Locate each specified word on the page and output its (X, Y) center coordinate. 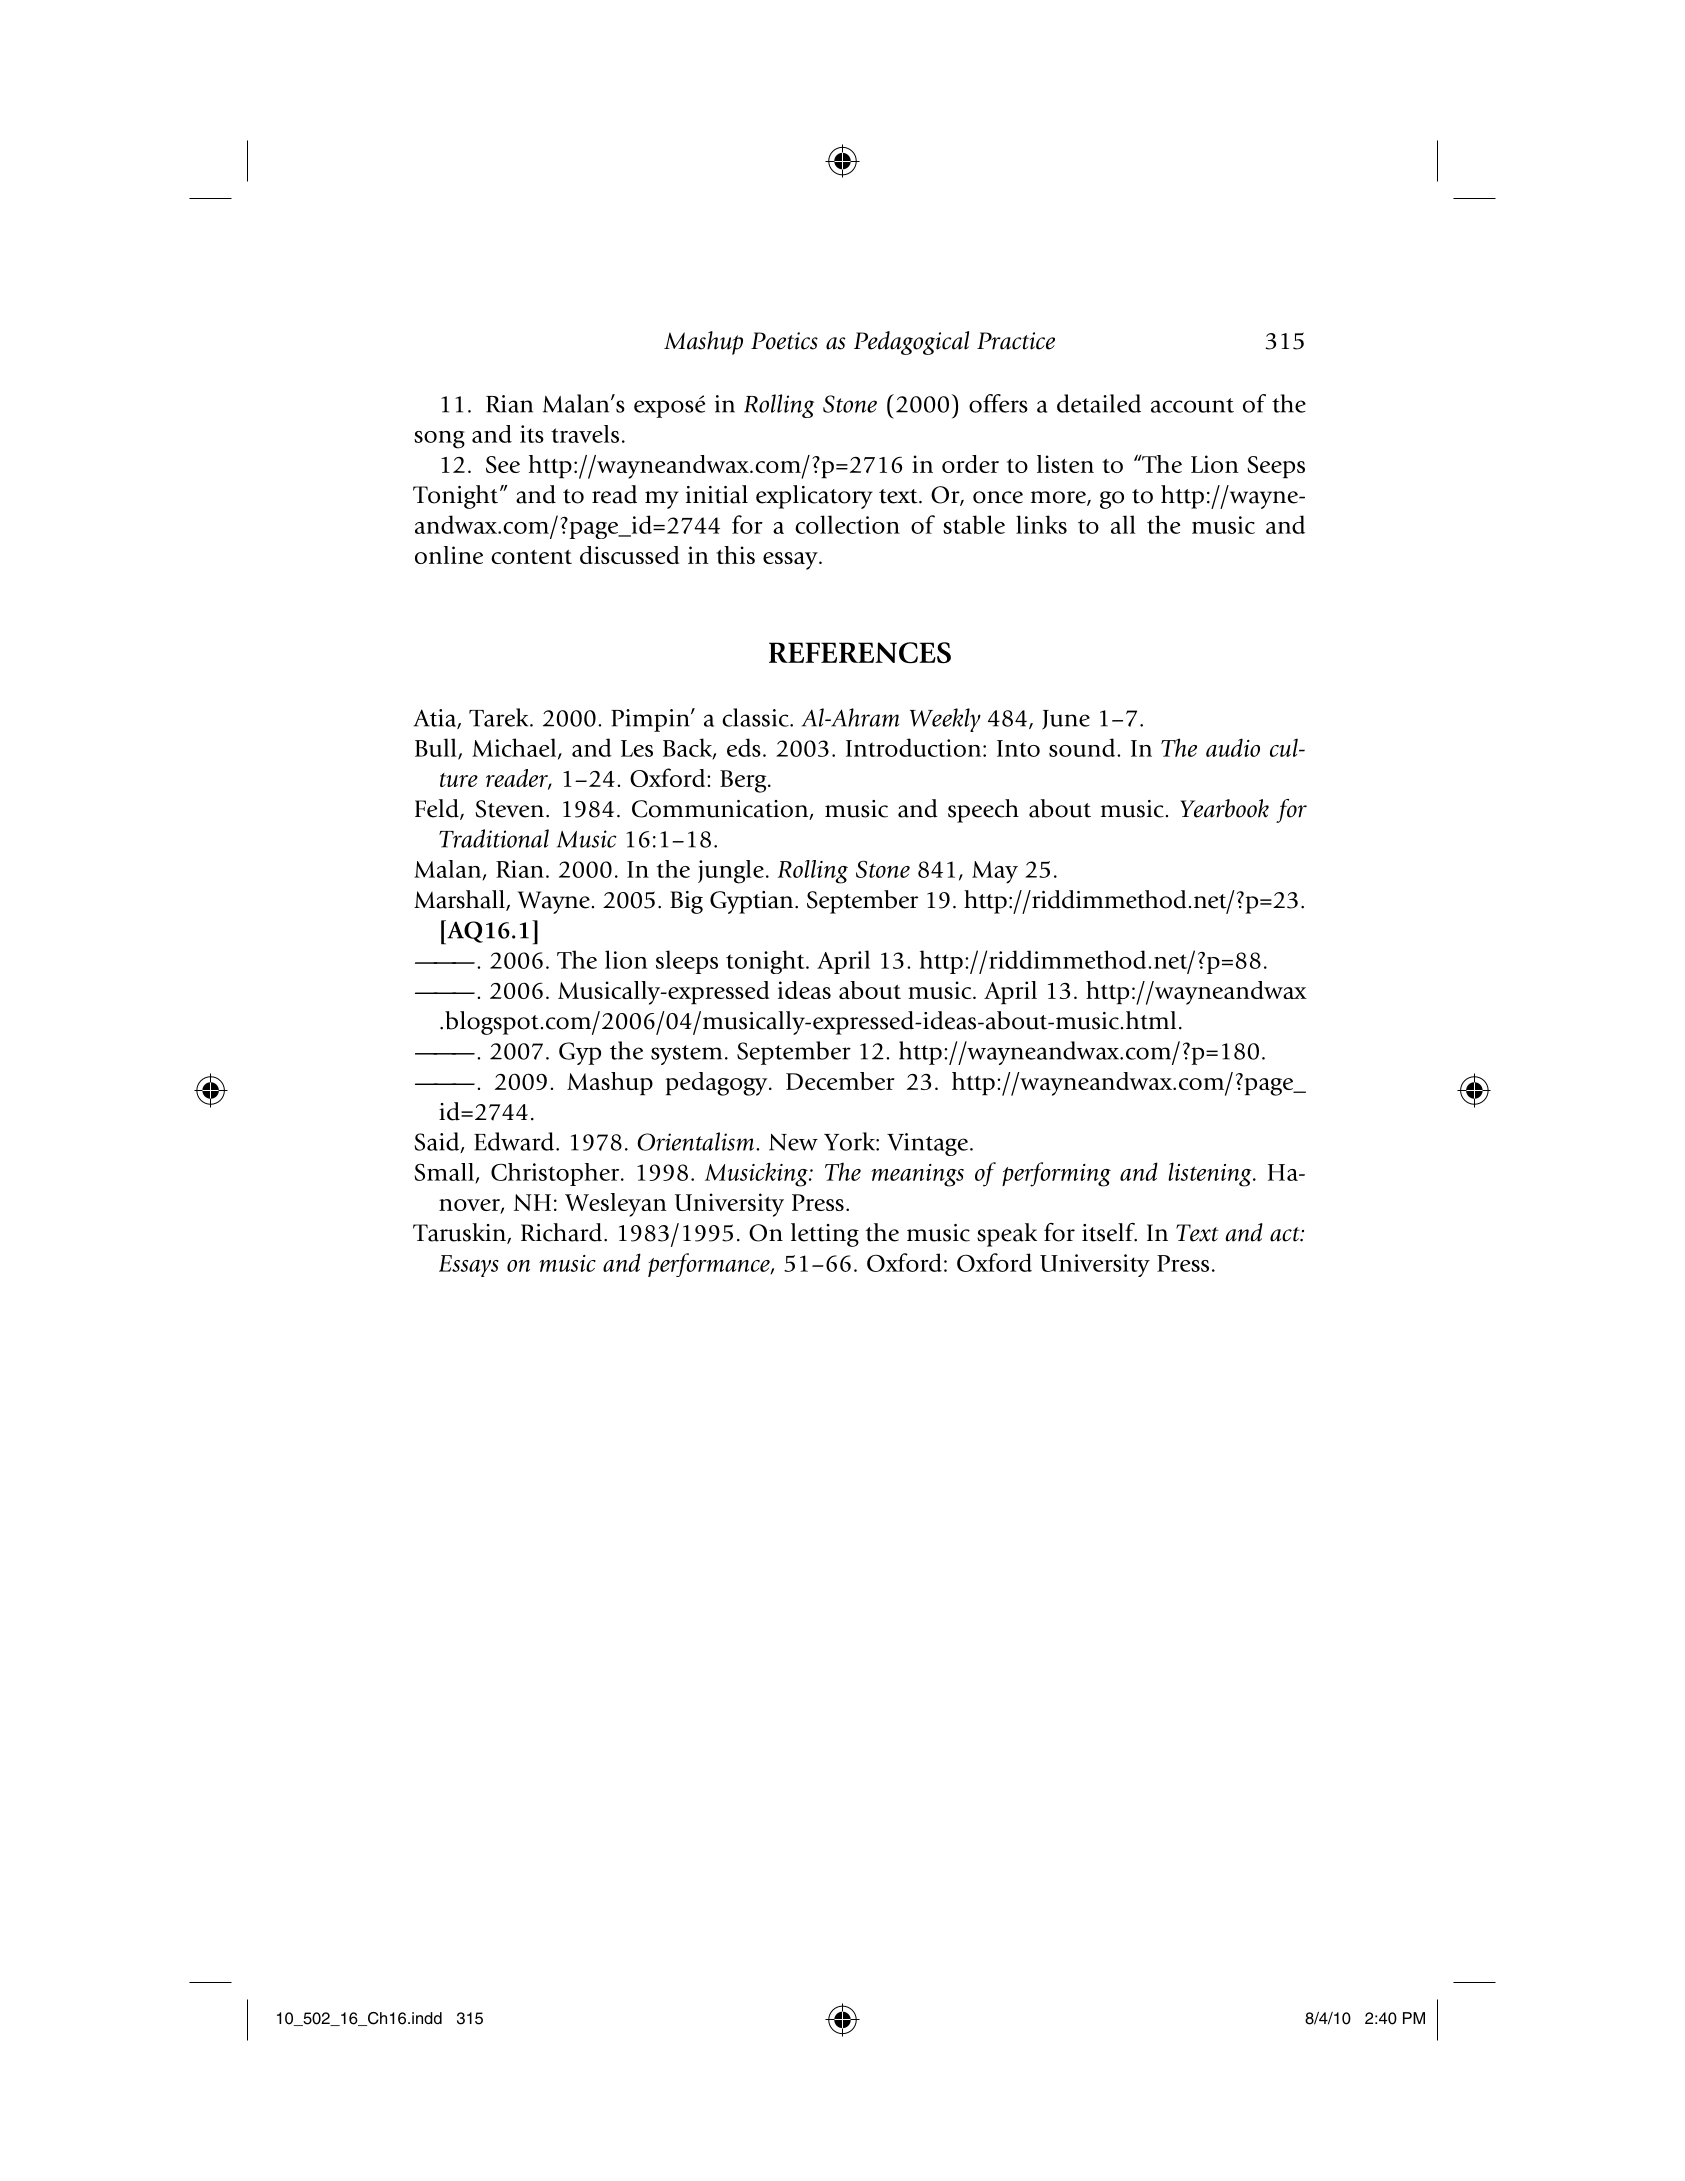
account (1192, 405)
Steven (509, 809)
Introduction (915, 747)
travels (585, 434)
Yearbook (1224, 808)
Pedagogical (911, 343)
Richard (561, 1232)
